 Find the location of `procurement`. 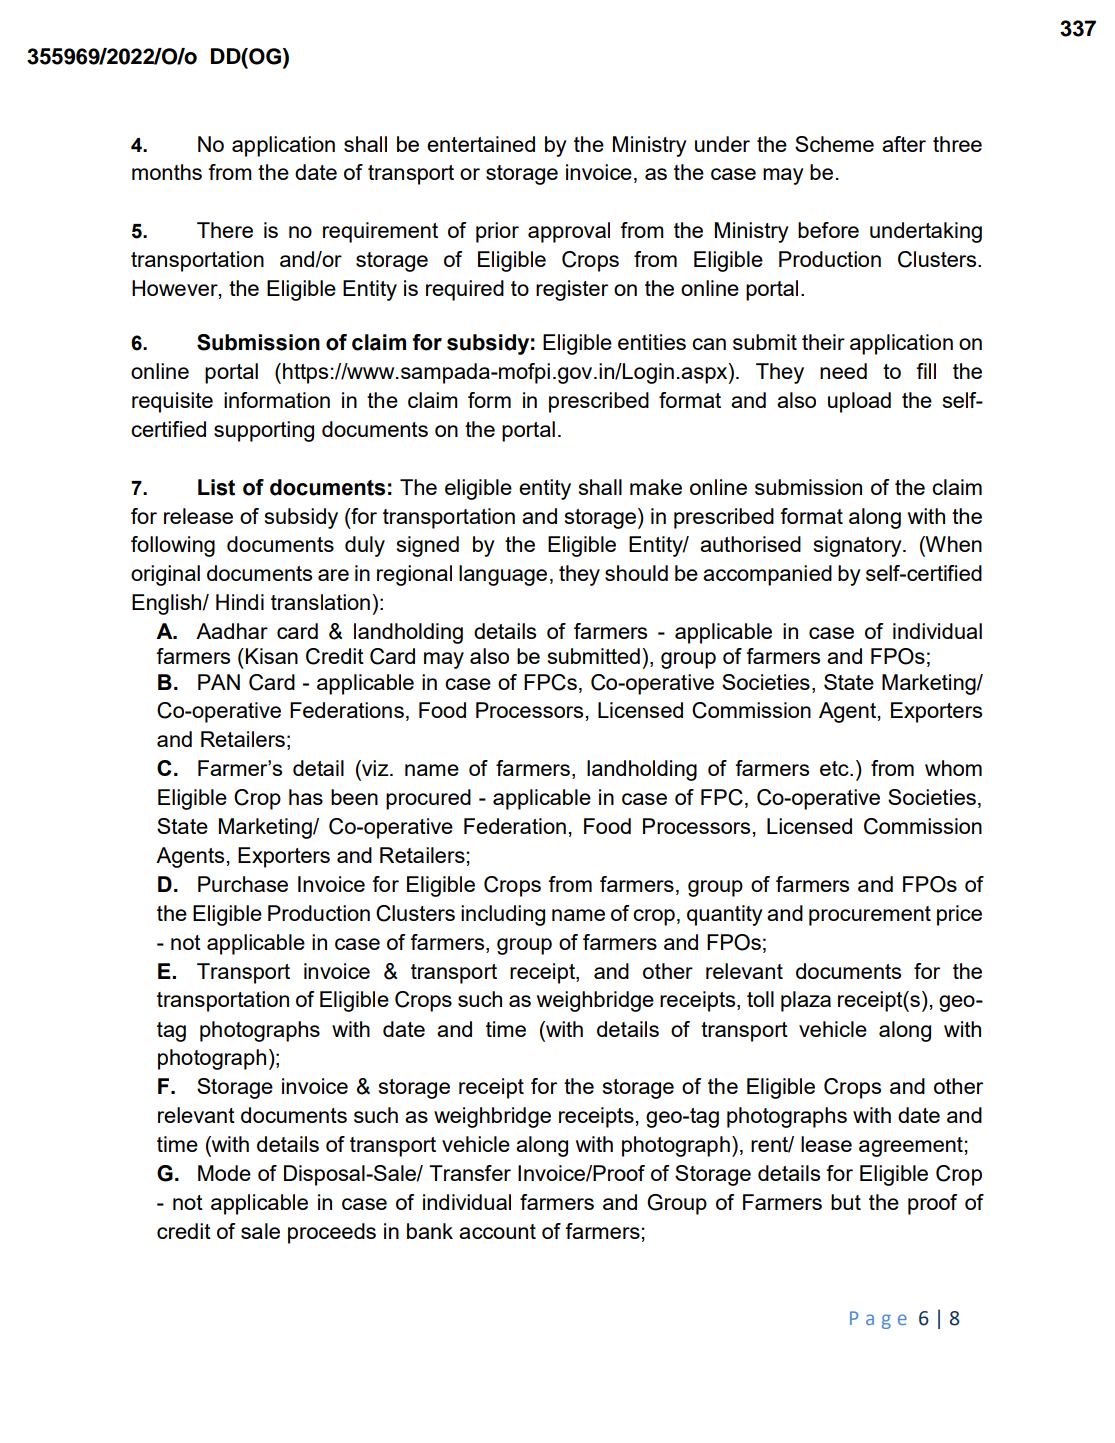

procurement is located at coordinates (870, 916).
